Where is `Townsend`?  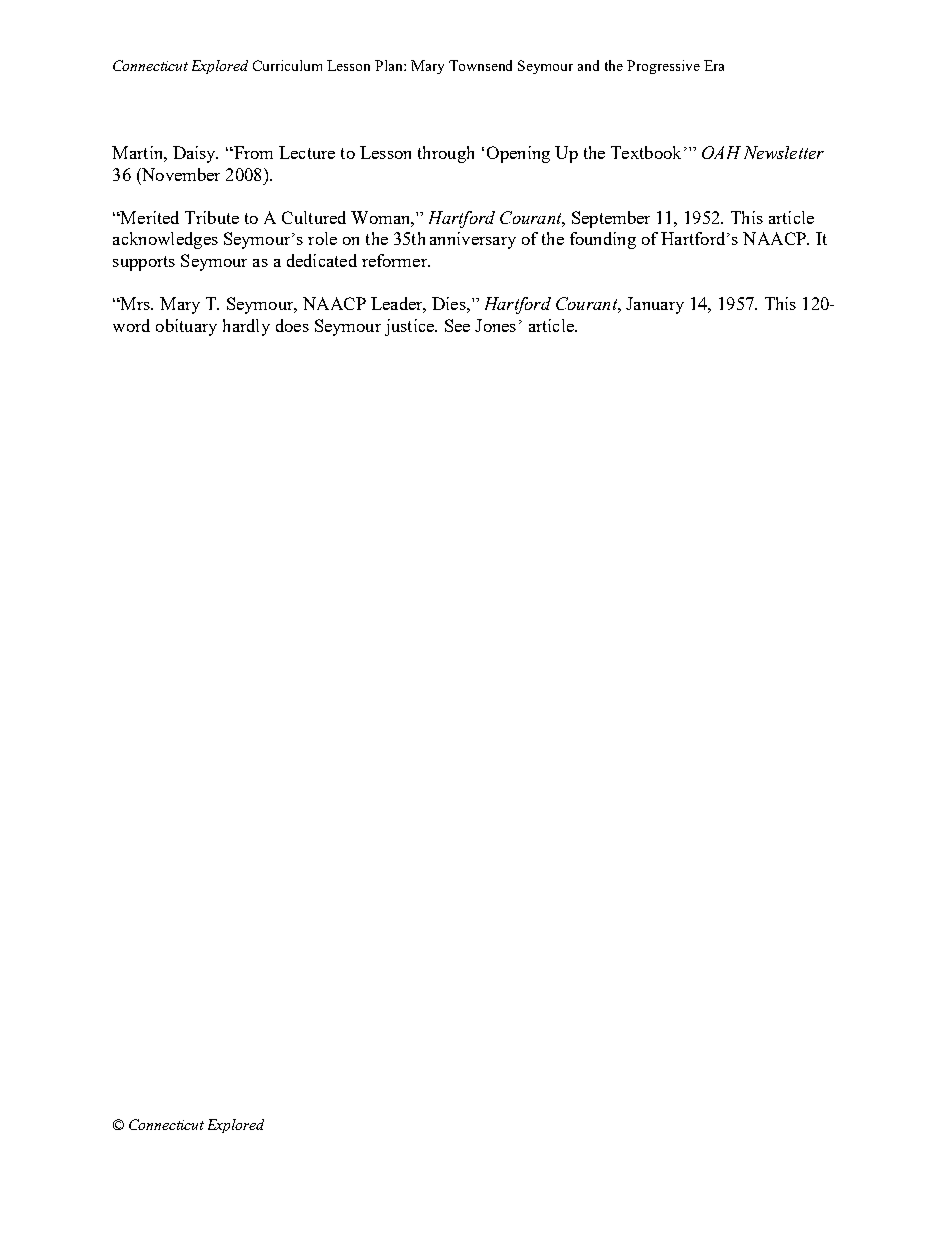 Townsend is located at coordinates (480, 65).
